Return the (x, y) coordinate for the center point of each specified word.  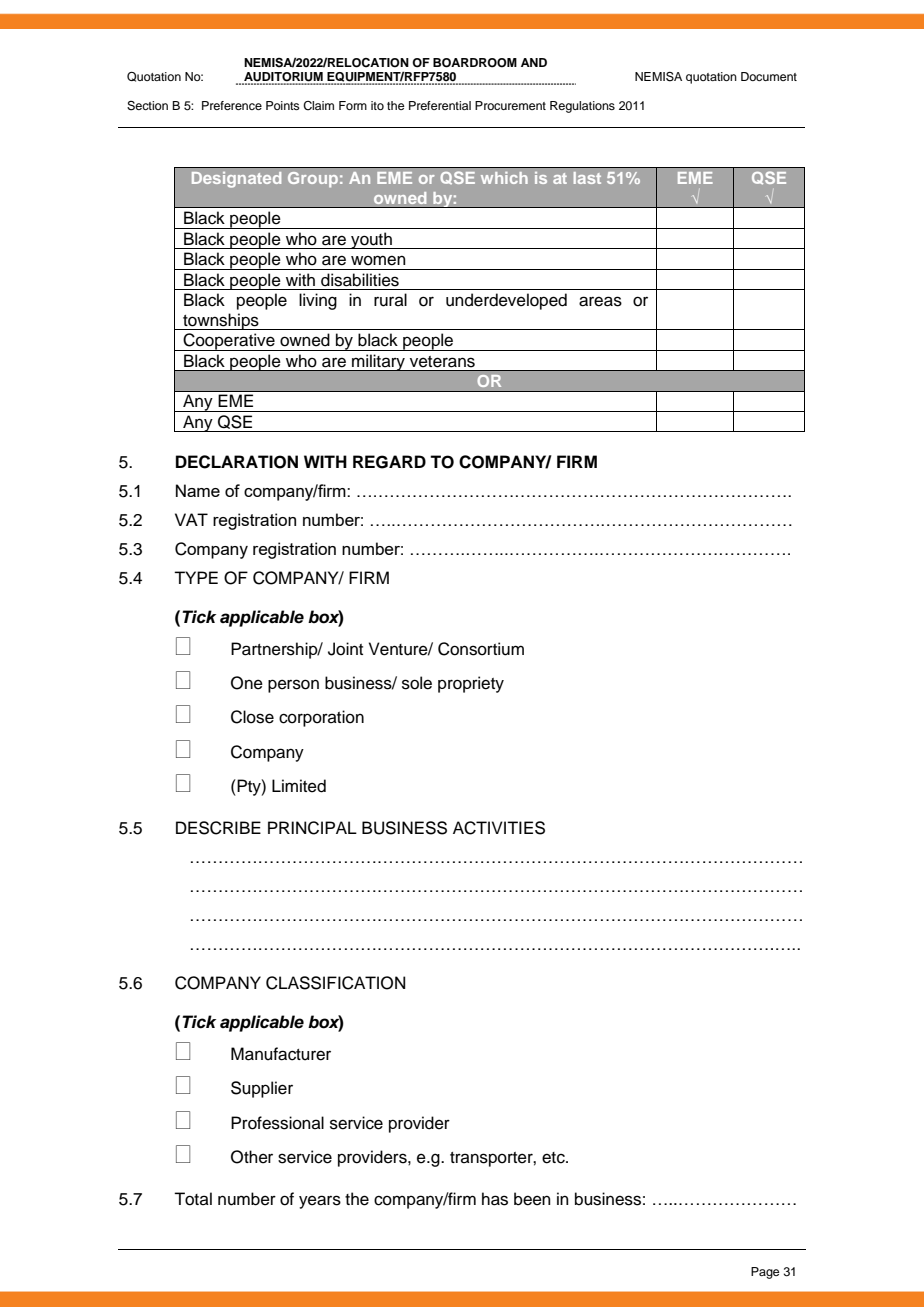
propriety (471, 684)
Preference (232, 105)
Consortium (481, 649)
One (247, 683)
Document (769, 76)
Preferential (440, 105)
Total (193, 1199)
